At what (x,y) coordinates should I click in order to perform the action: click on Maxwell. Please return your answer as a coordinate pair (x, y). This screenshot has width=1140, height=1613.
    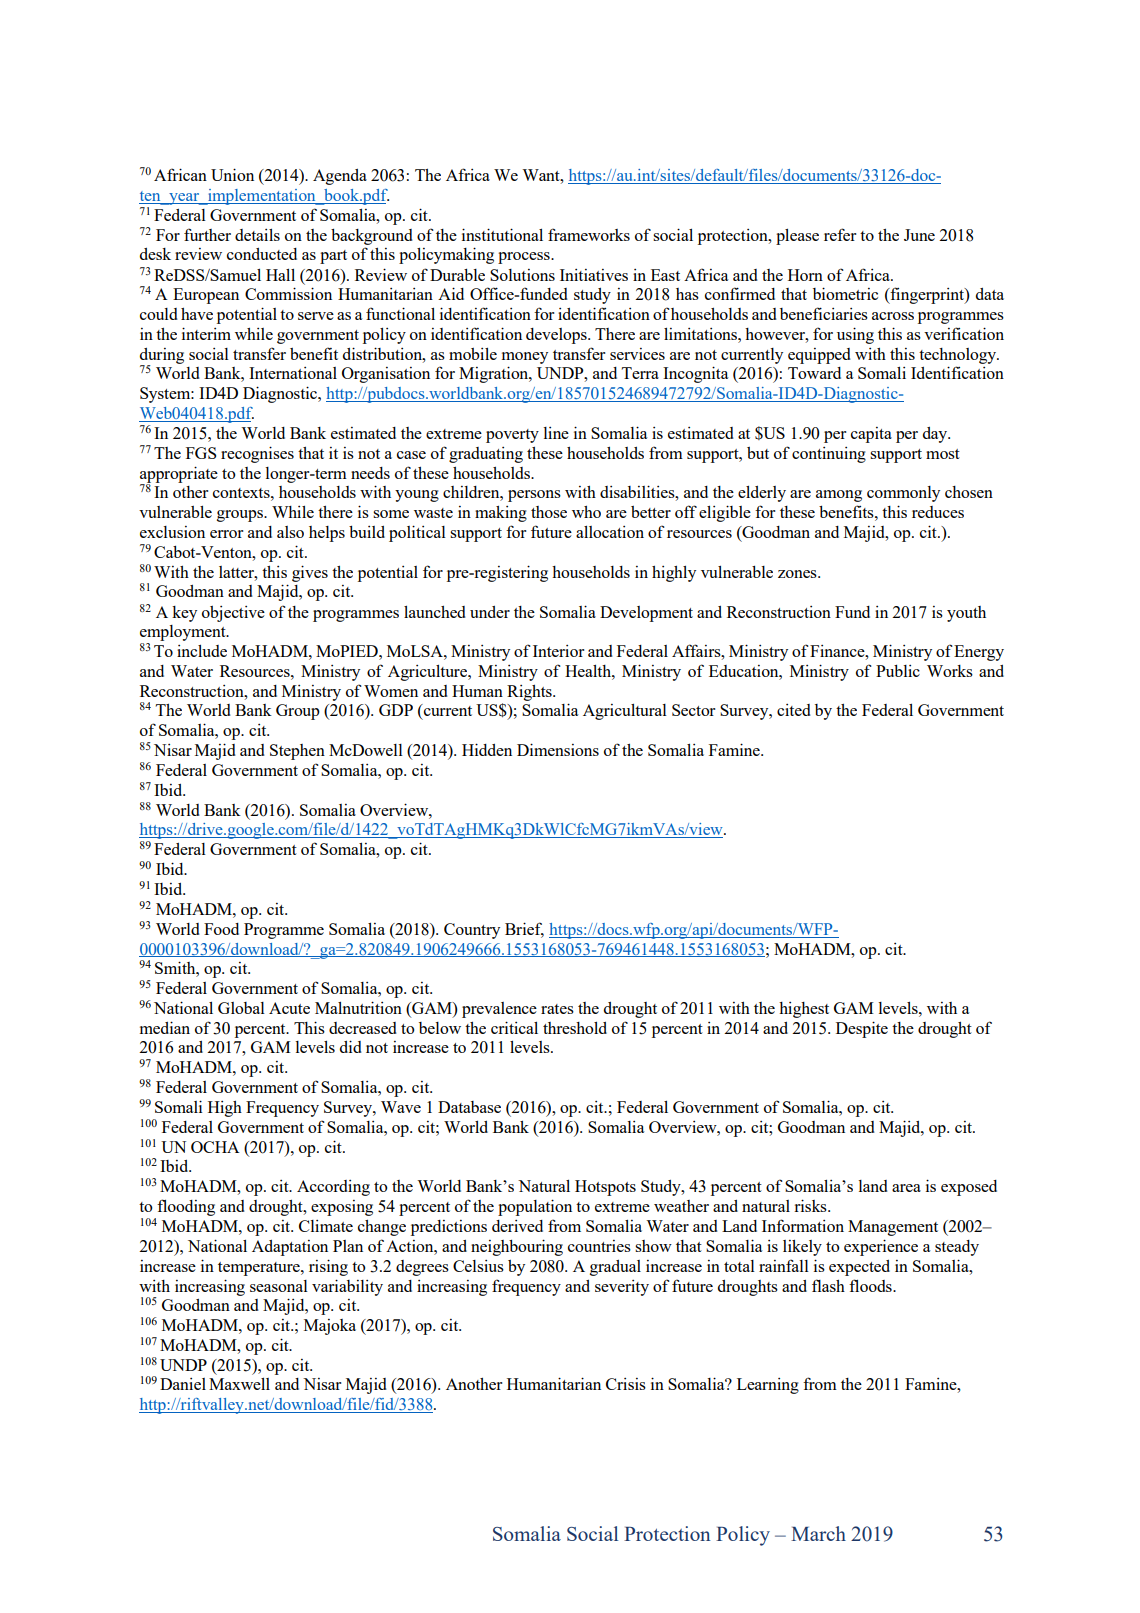
    Looking at the image, I should click on (239, 1384).
